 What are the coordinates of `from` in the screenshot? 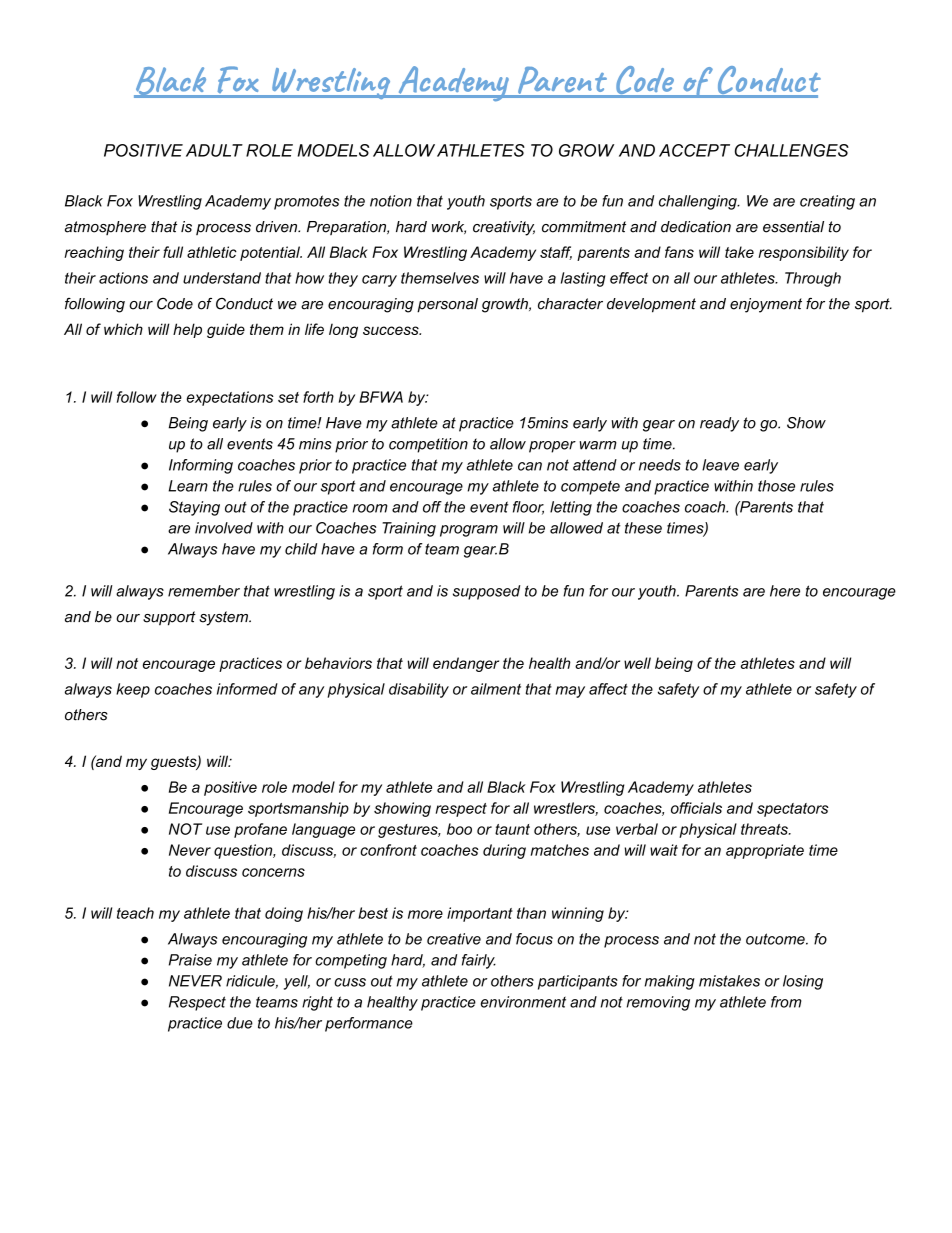 It's located at (786, 1002).
